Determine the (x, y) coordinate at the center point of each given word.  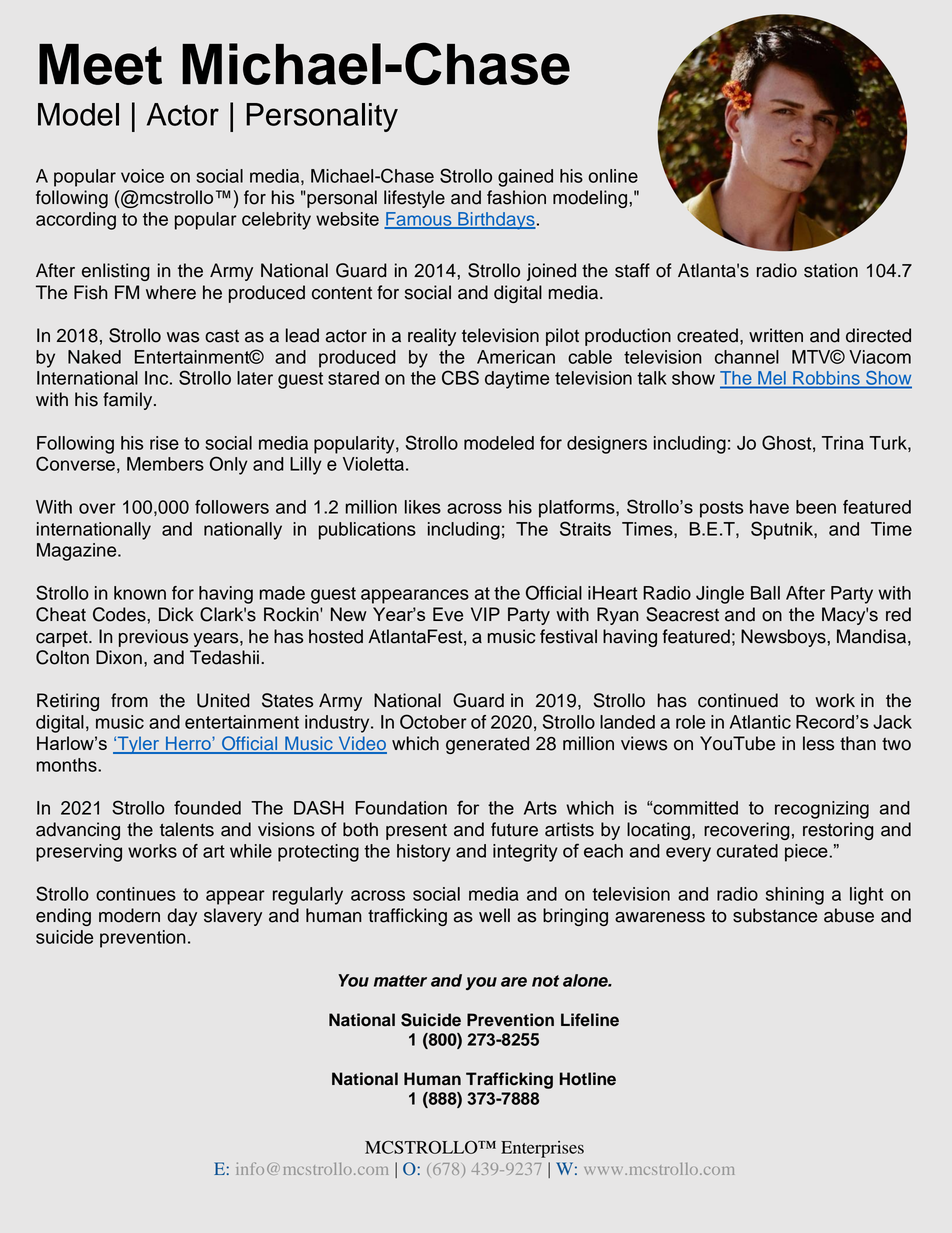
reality (432, 337)
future (514, 829)
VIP (485, 614)
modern (129, 915)
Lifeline (590, 1020)
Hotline (588, 1079)
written (776, 335)
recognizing (822, 810)
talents (187, 829)
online (613, 176)
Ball (765, 593)
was (183, 337)
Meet (100, 64)
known (140, 593)
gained (525, 178)
